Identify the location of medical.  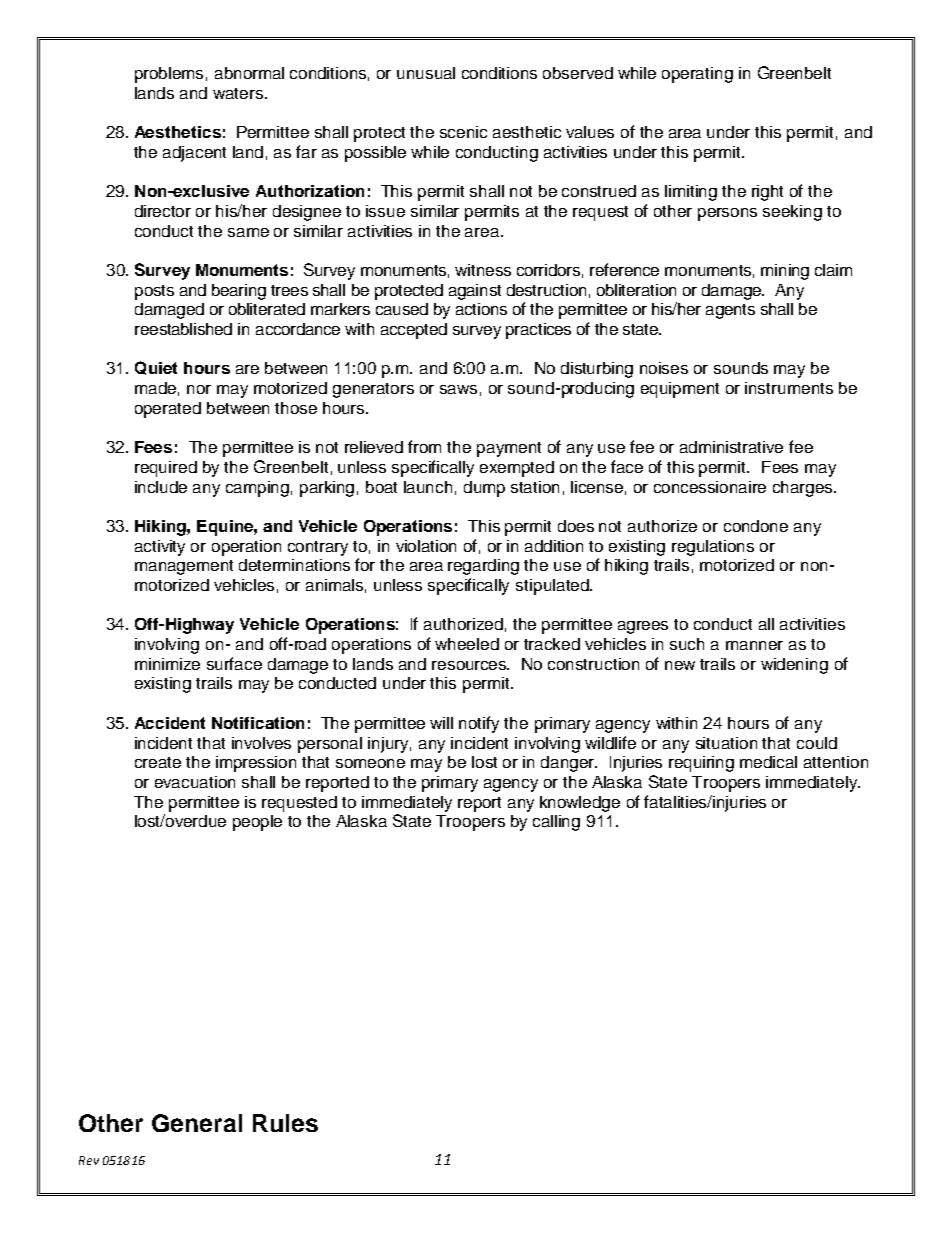
(768, 762).
